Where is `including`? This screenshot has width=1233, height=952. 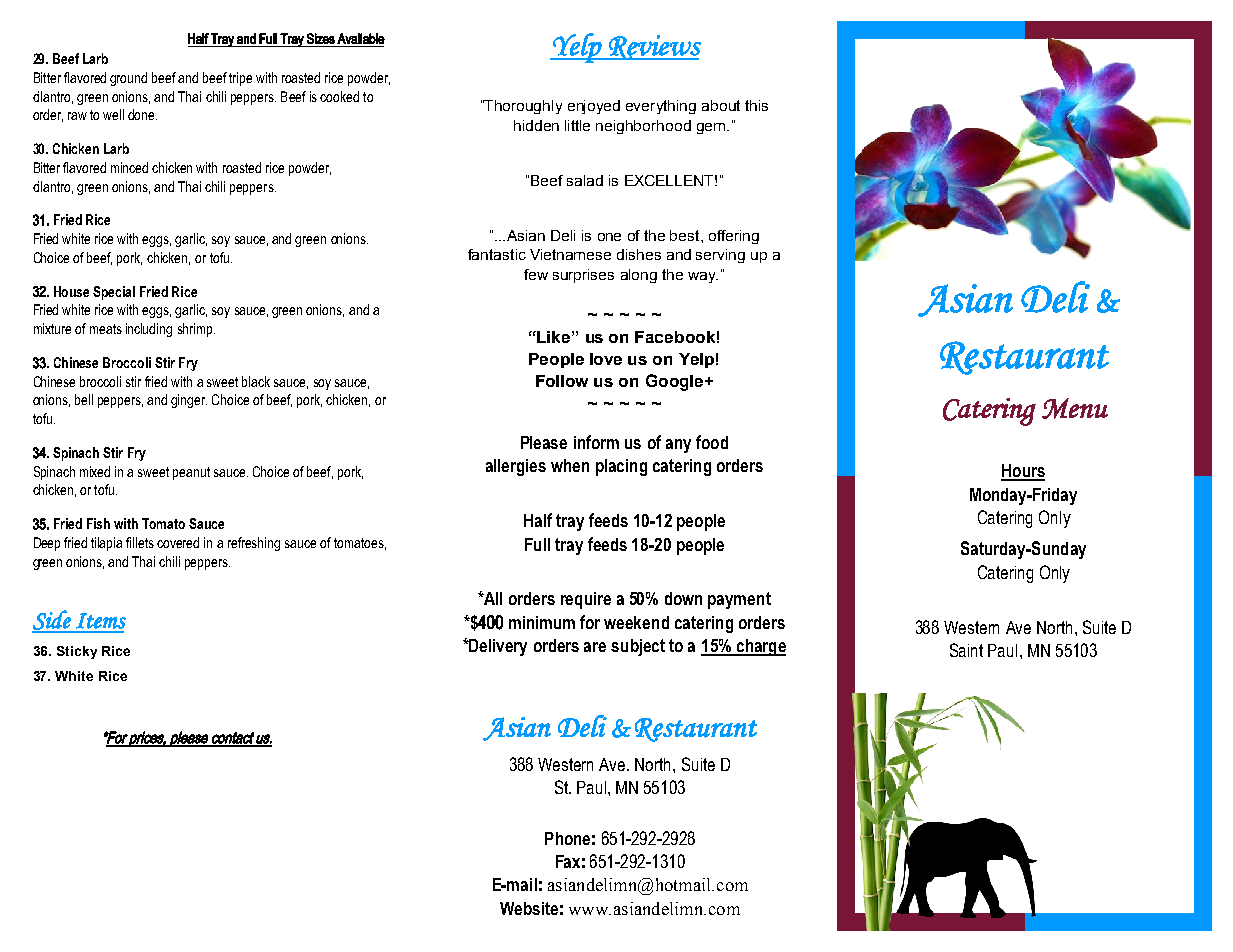
including is located at coordinates (149, 330).
